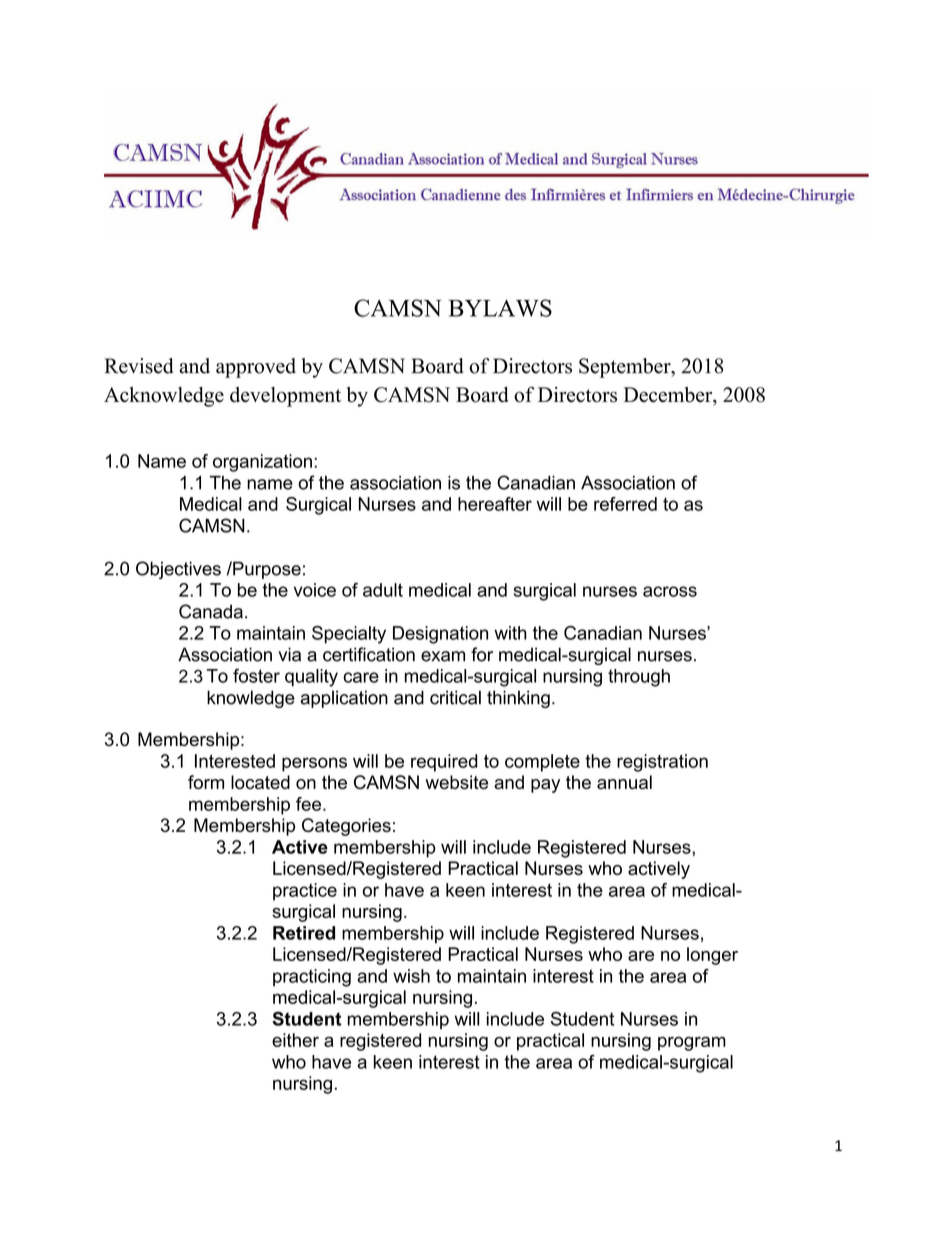  Describe the element at coordinates (500, 308) in the document. I see `BYLAWS` at that location.
